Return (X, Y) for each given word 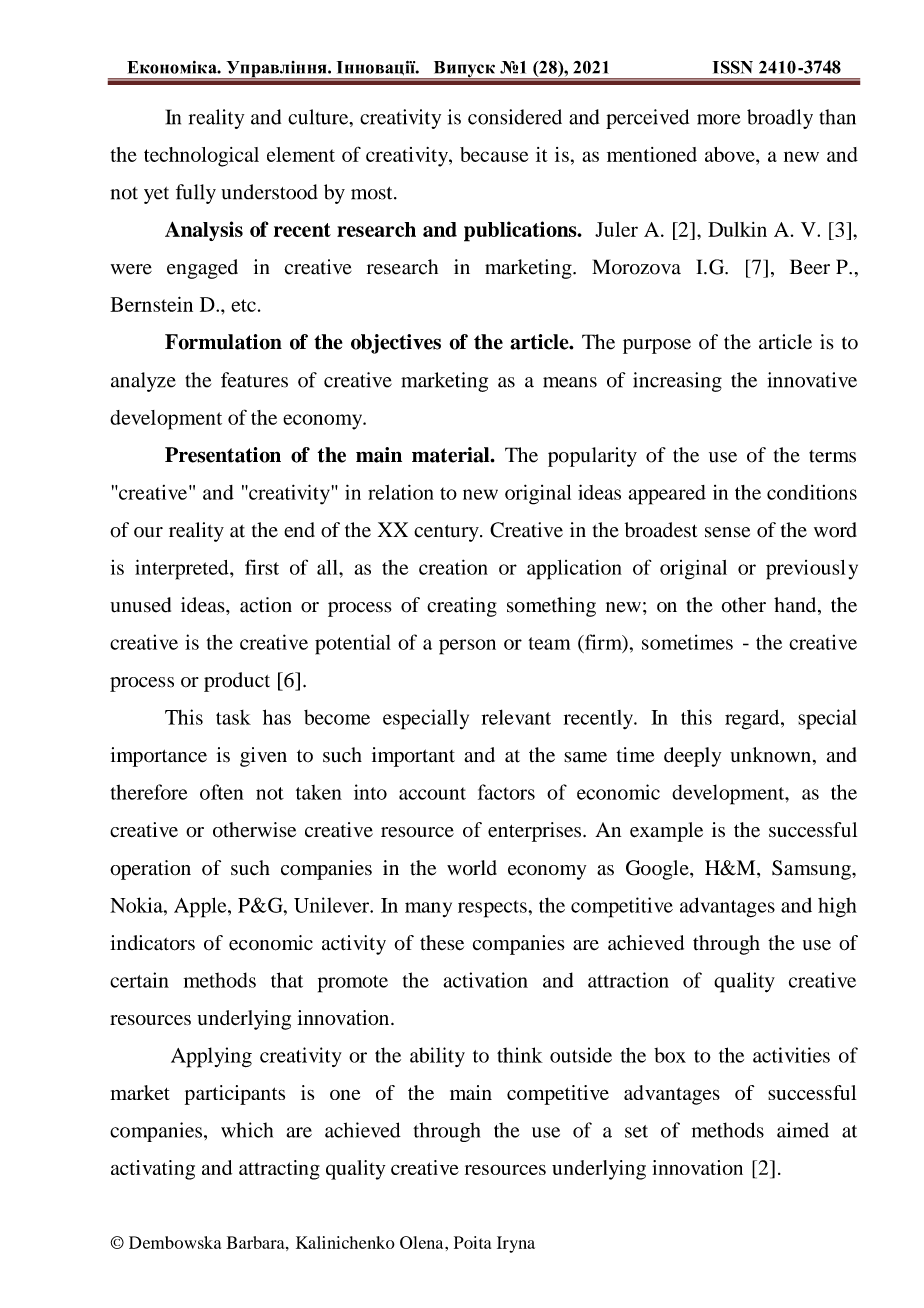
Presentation (223, 455)
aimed (803, 1130)
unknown (771, 755)
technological (201, 157)
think (520, 1055)
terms (832, 456)
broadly (780, 119)
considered (515, 117)
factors (506, 792)
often (222, 792)
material (452, 455)
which (247, 1130)
